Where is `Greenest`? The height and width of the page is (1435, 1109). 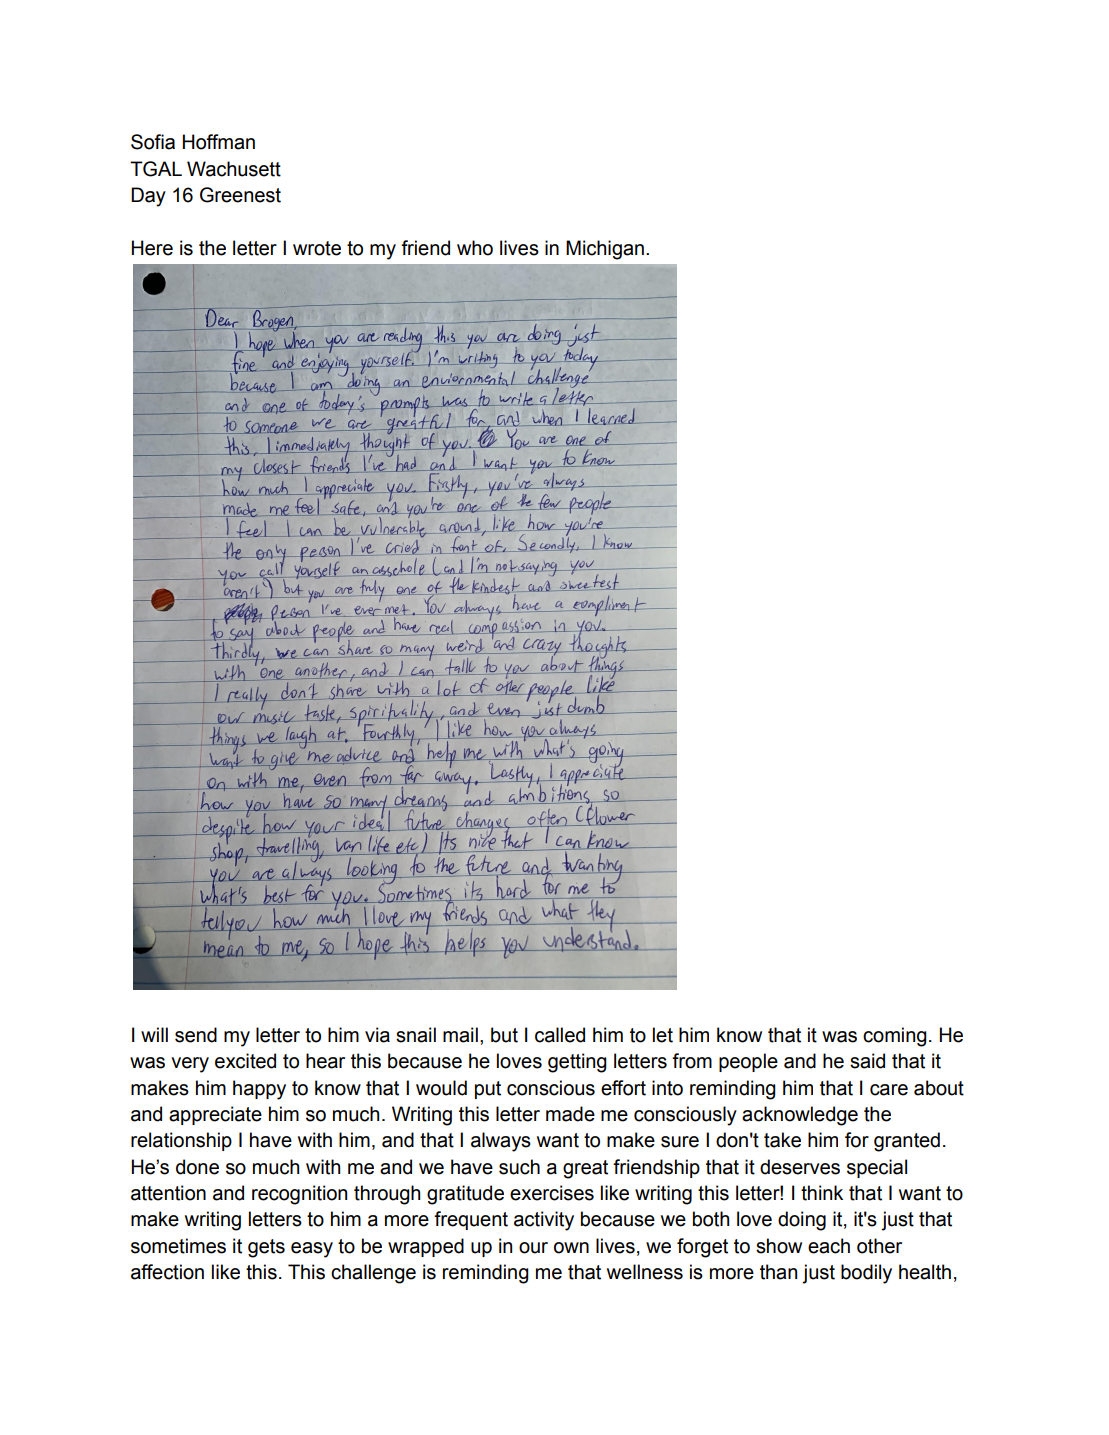
Greenest is located at coordinates (240, 195).
